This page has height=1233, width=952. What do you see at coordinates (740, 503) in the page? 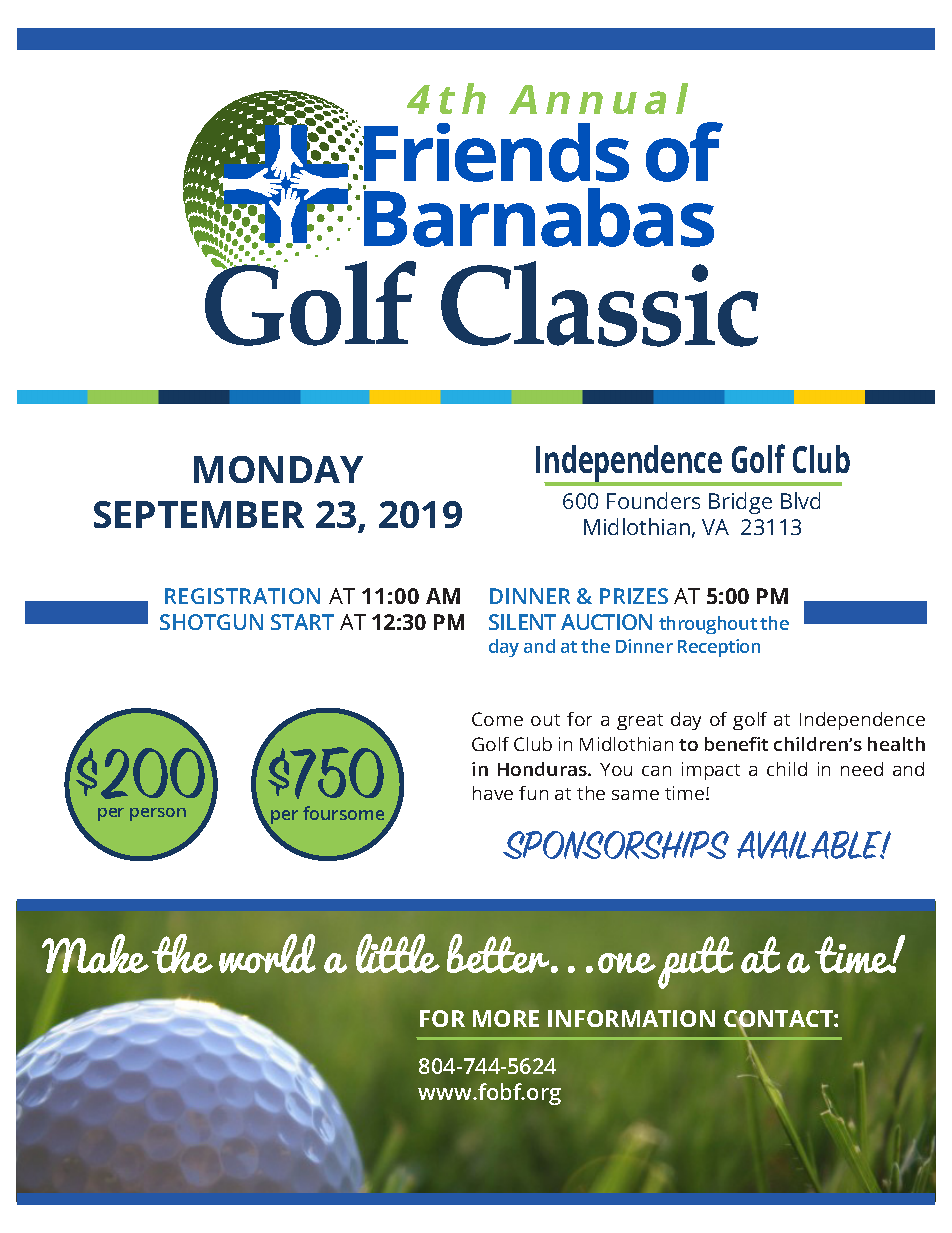
I see `Bridge` at bounding box center [740, 503].
